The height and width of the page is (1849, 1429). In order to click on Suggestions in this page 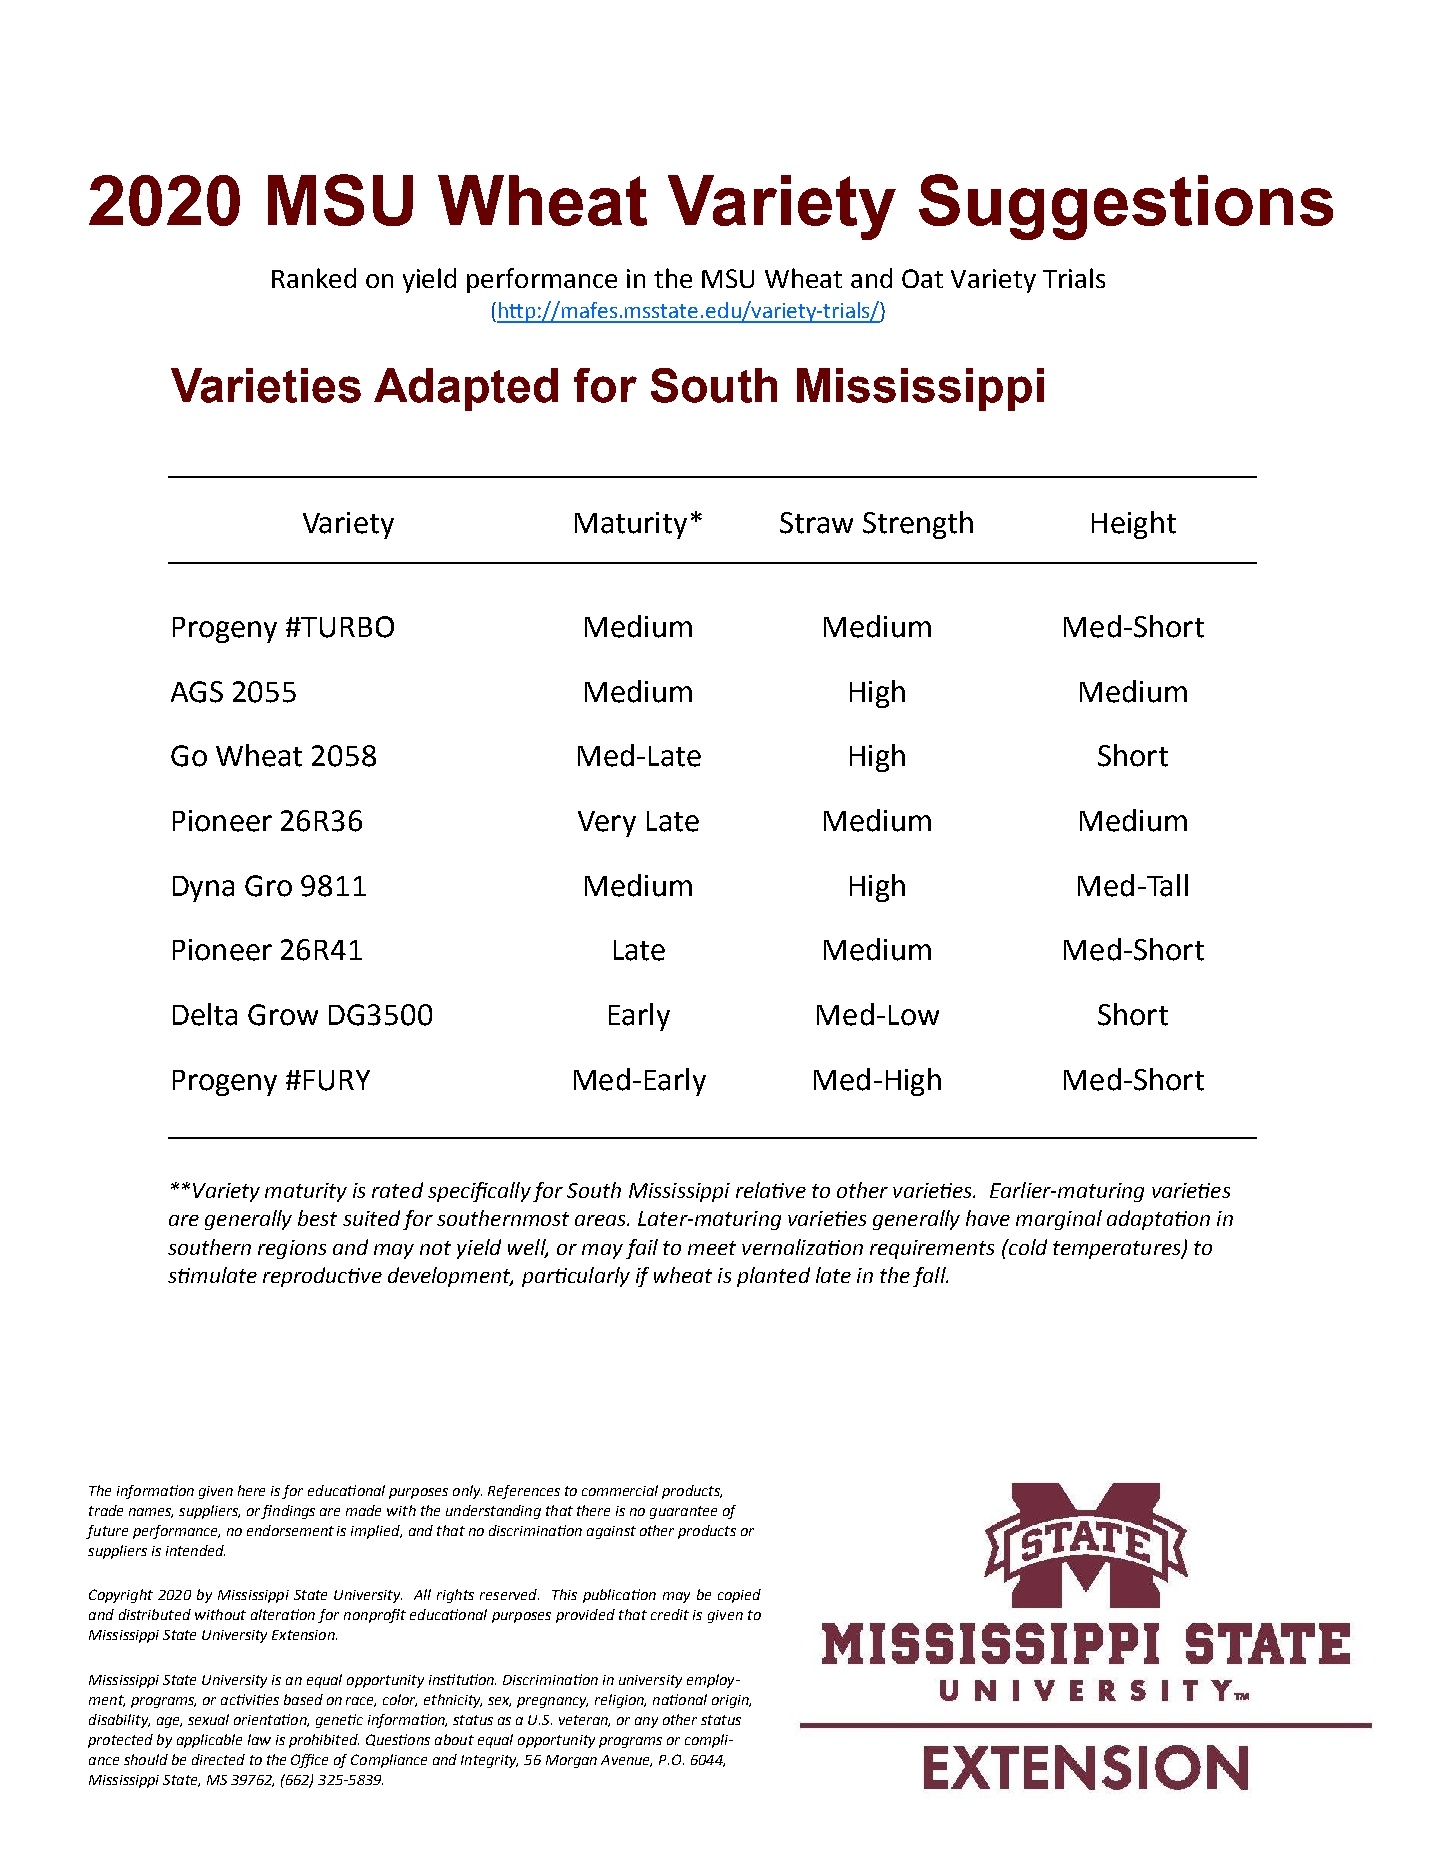, I will do `click(1126, 207)`.
